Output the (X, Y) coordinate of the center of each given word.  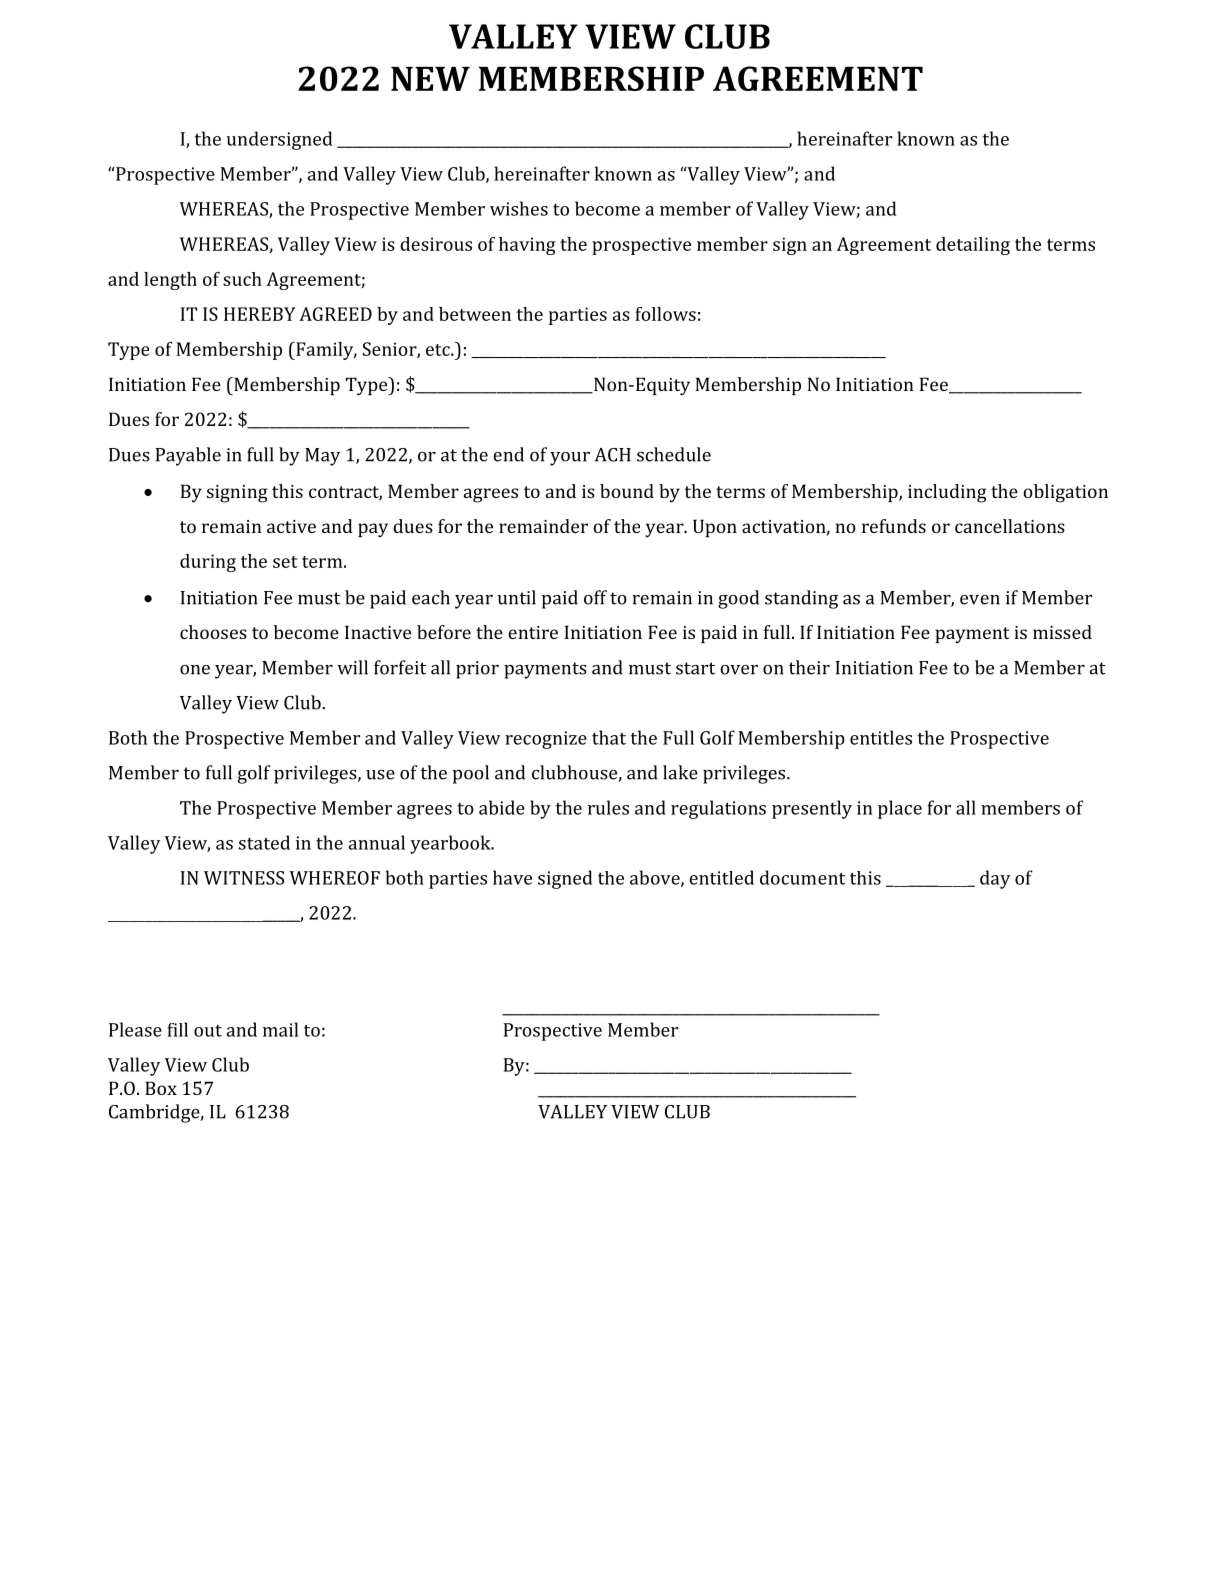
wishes (519, 208)
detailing (973, 246)
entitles (881, 737)
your (570, 459)
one (195, 670)
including (947, 493)
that (609, 737)
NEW (430, 79)
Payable (188, 456)
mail (280, 1029)
